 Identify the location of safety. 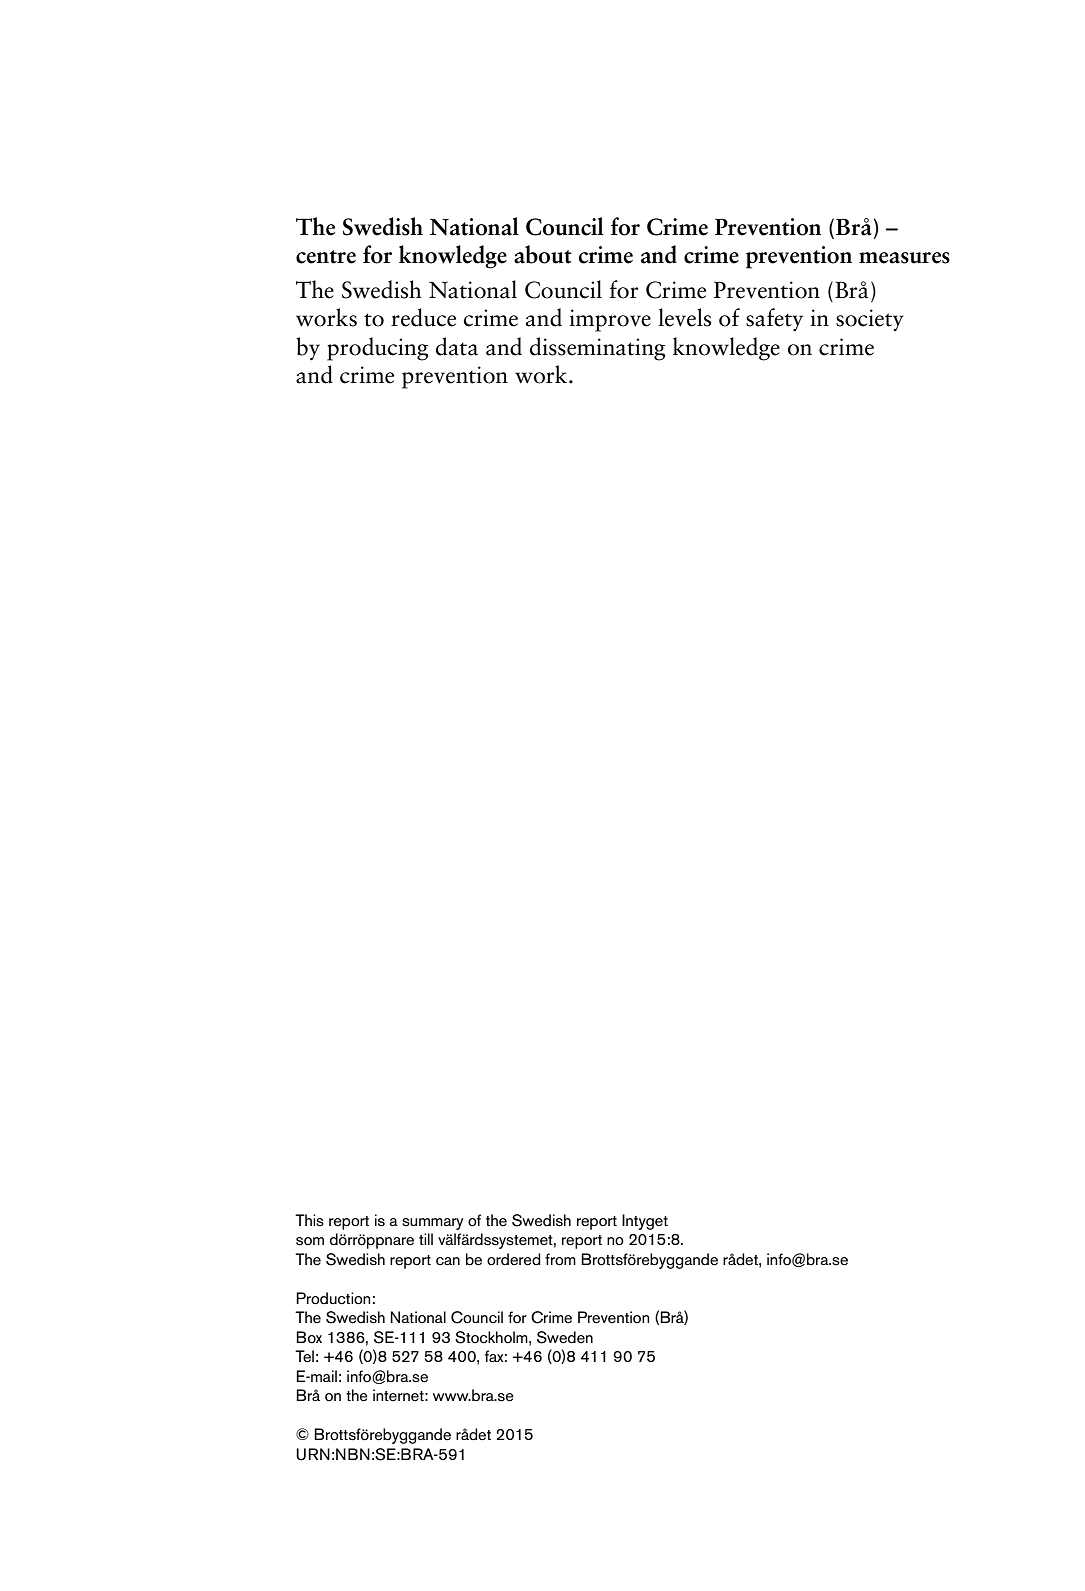
(774, 320).
